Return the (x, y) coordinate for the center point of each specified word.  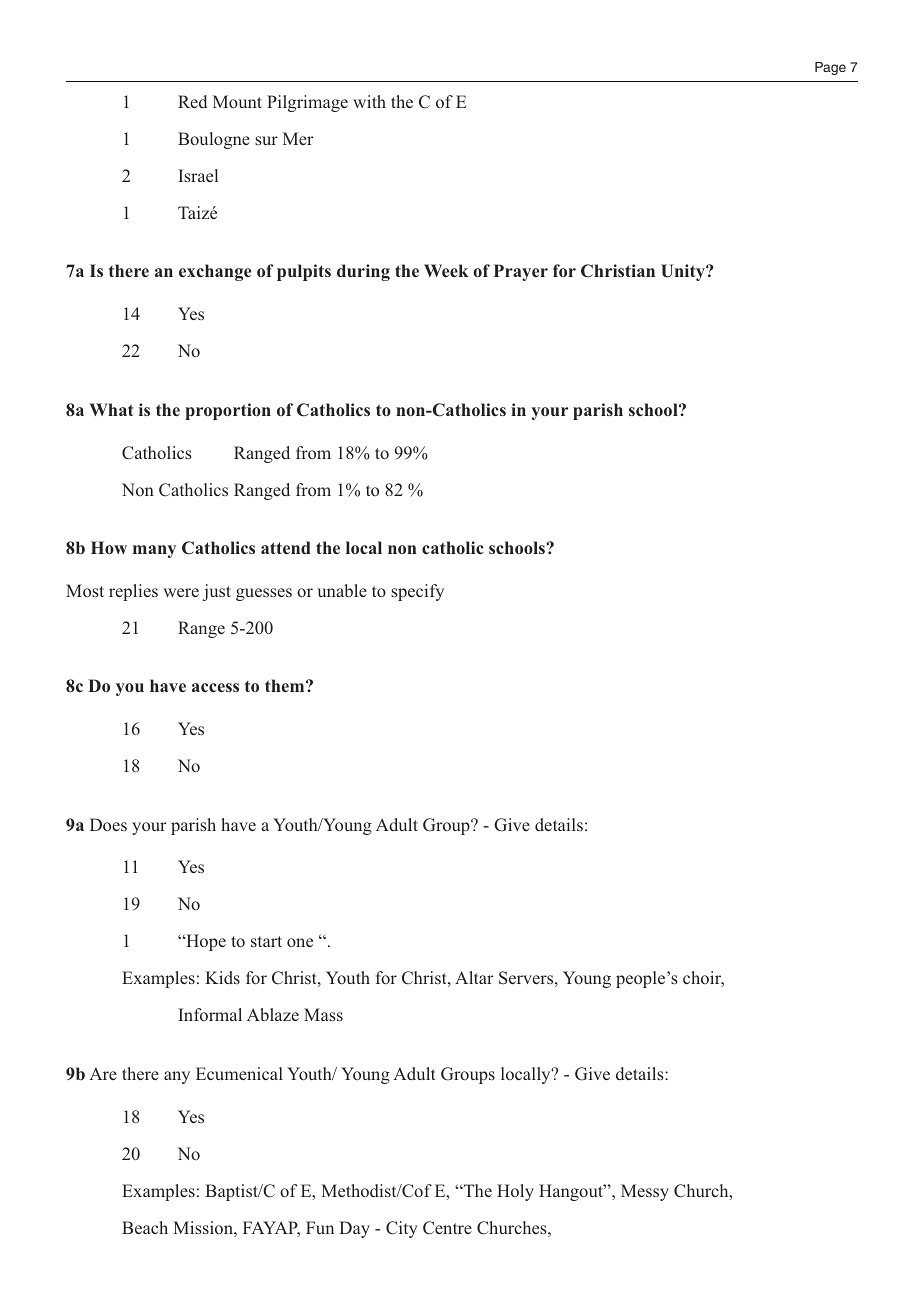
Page (830, 68)
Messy (645, 1192)
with (369, 101)
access (215, 688)
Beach (145, 1227)
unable (342, 590)
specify (417, 592)
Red (192, 101)
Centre (447, 1228)
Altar (474, 977)
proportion (228, 411)
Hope (205, 942)
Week (446, 270)
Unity (684, 272)
